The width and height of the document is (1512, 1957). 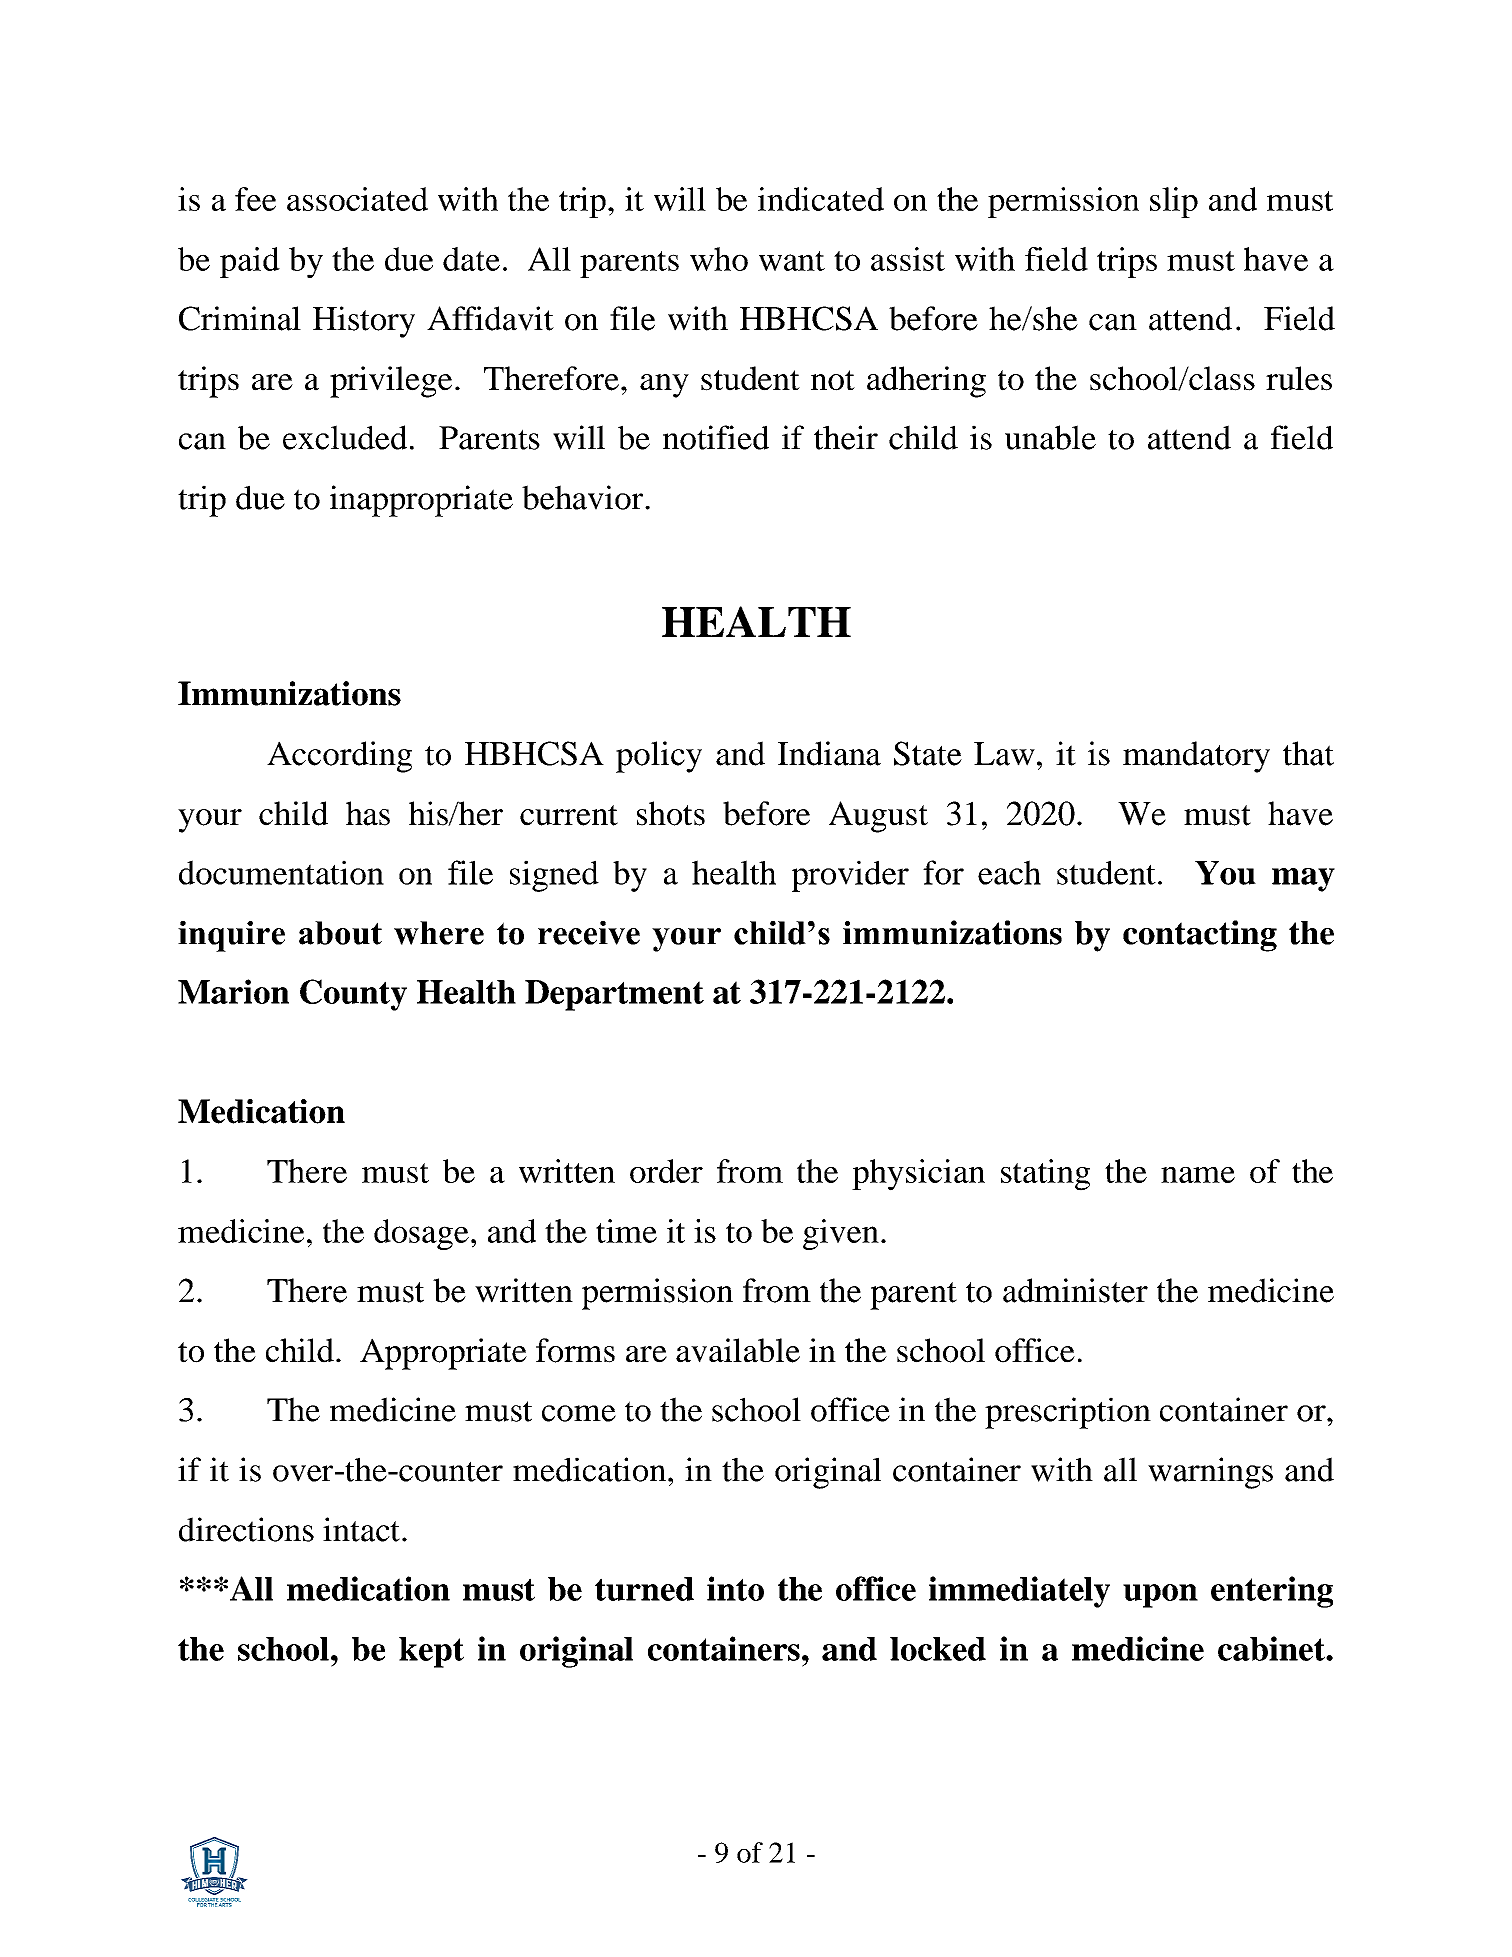 What do you see at coordinates (829, 753) in the document?
I see `Indiana` at bounding box center [829, 753].
